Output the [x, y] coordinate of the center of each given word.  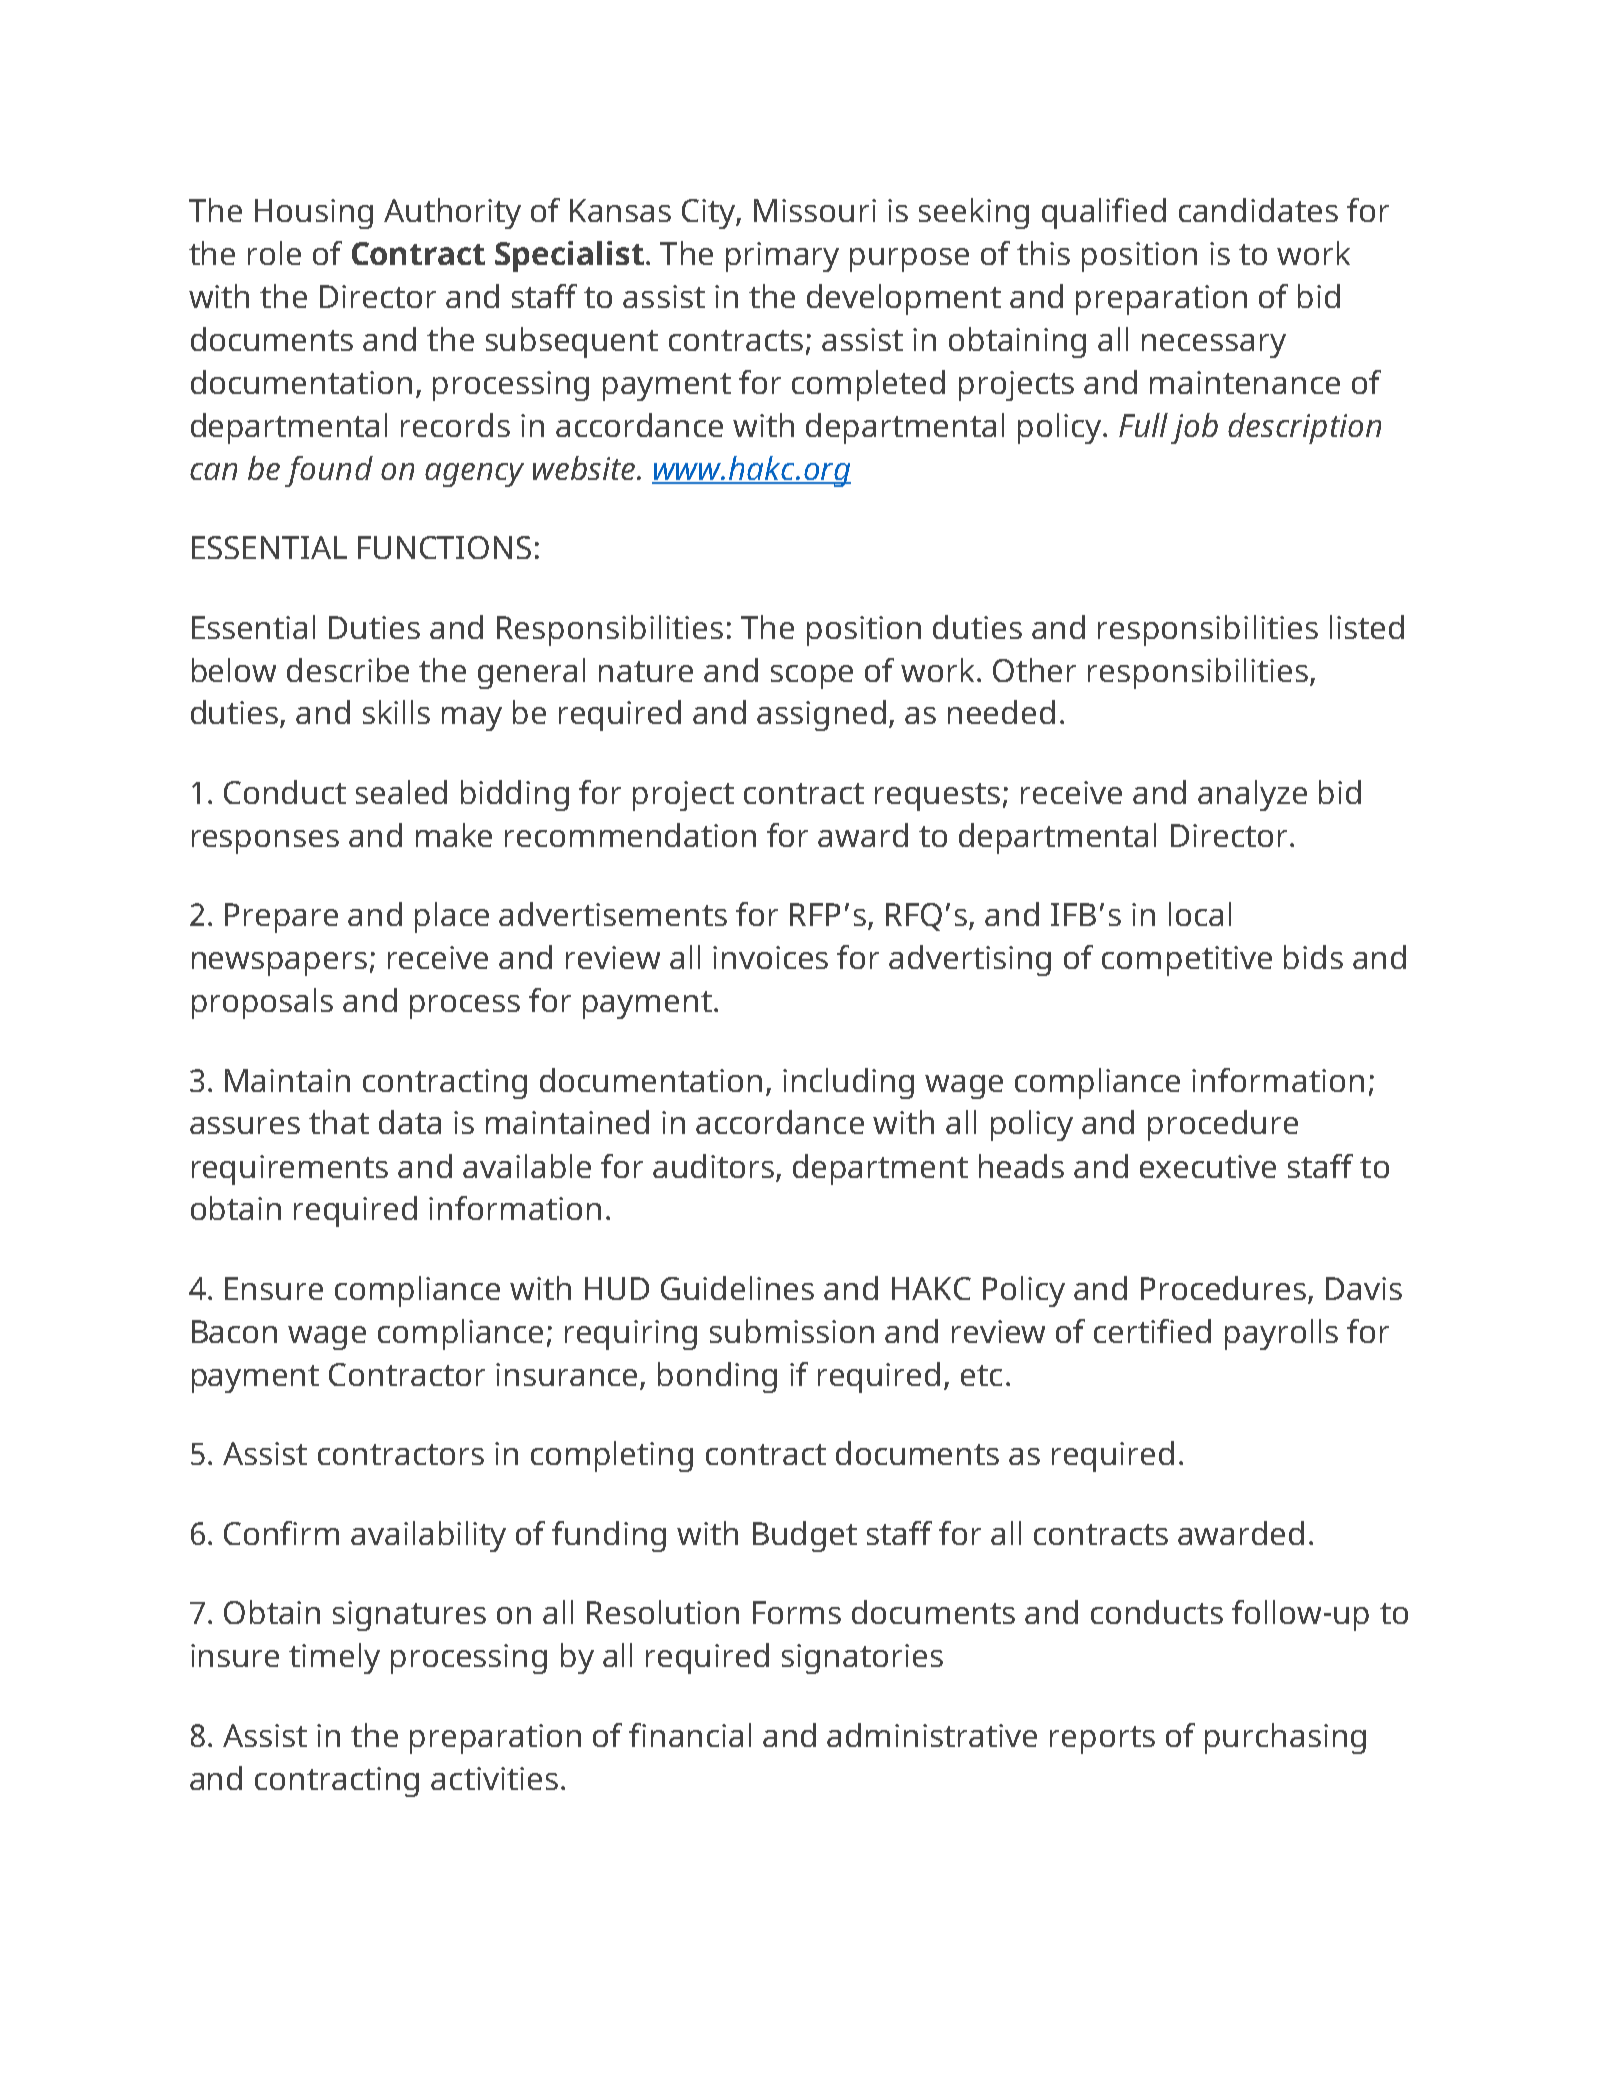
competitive [1187, 961]
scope [812, 677]
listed [1367, 627]
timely [334, 1658]
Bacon [234, 1331]
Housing [314, 214]
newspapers [279, 964]
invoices [770, 957]
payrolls [1281, 1334]
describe [348, 670]
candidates [1258, 210]
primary [782, 257]
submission [792, 1331]
